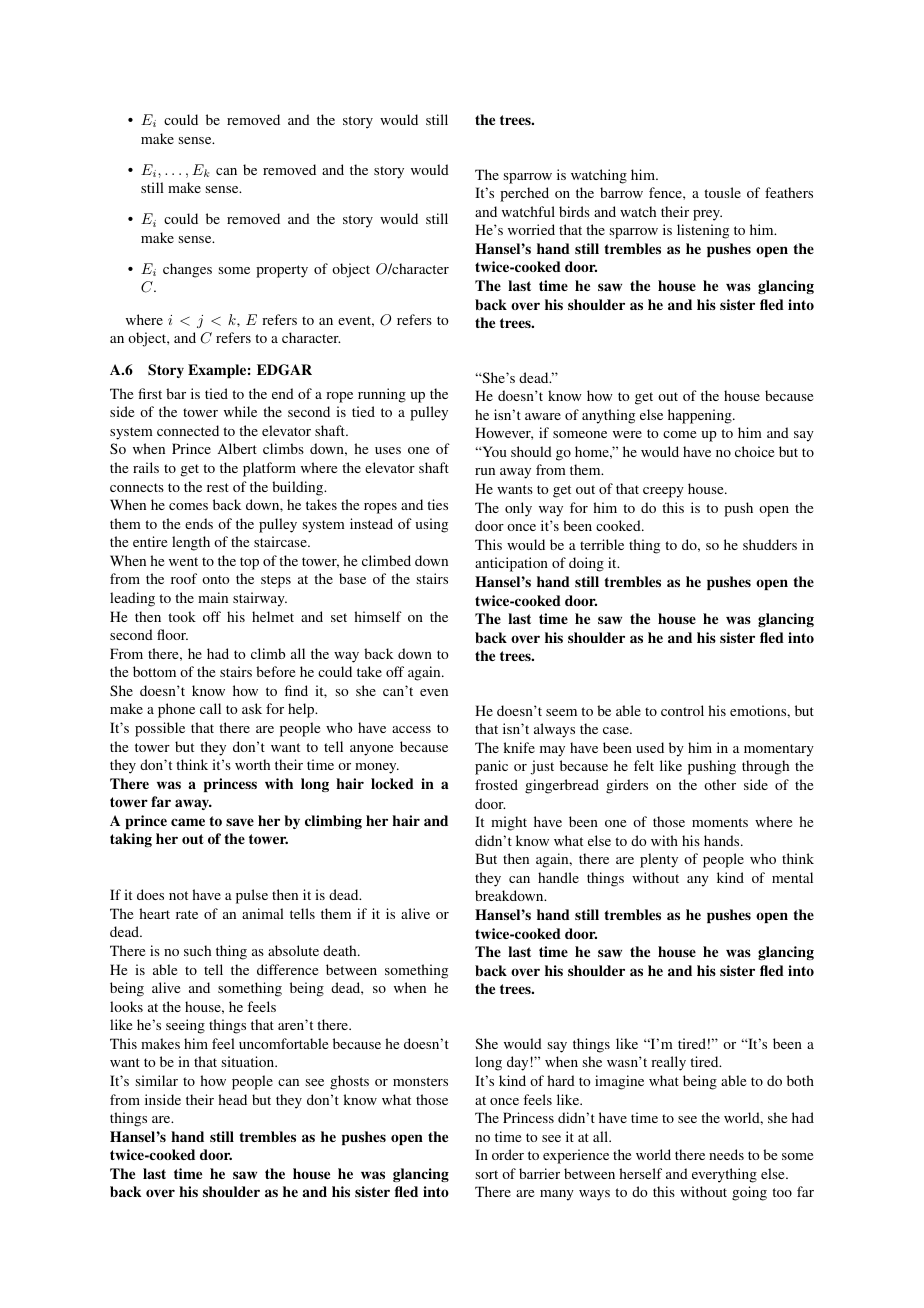 This image has height=1308, width=924. What do you see at coordinates (411, 729) in the image?
I see `access` at bounding box center [411, 729].
